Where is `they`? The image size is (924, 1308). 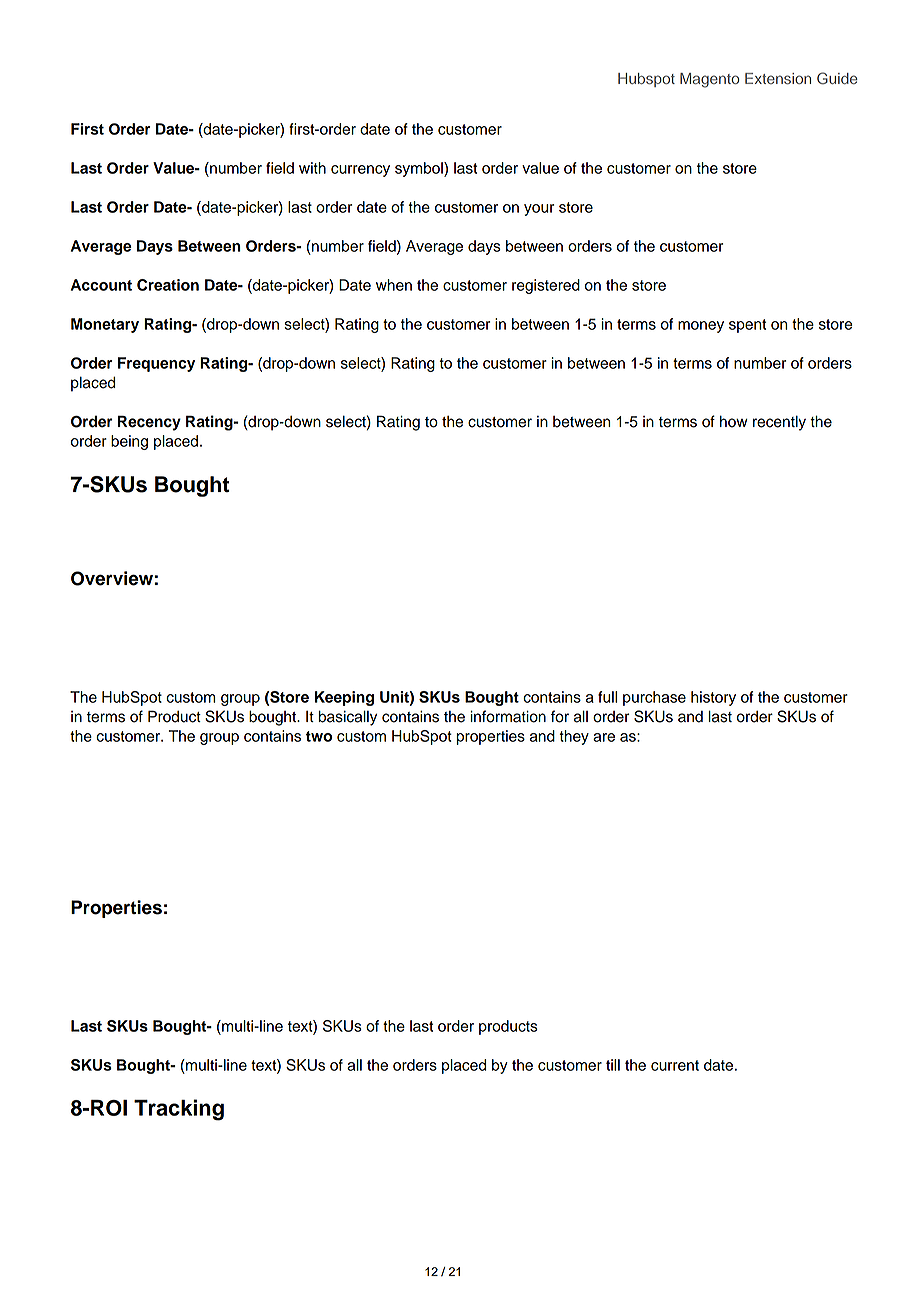 they is located at coordinates (574, 737).
